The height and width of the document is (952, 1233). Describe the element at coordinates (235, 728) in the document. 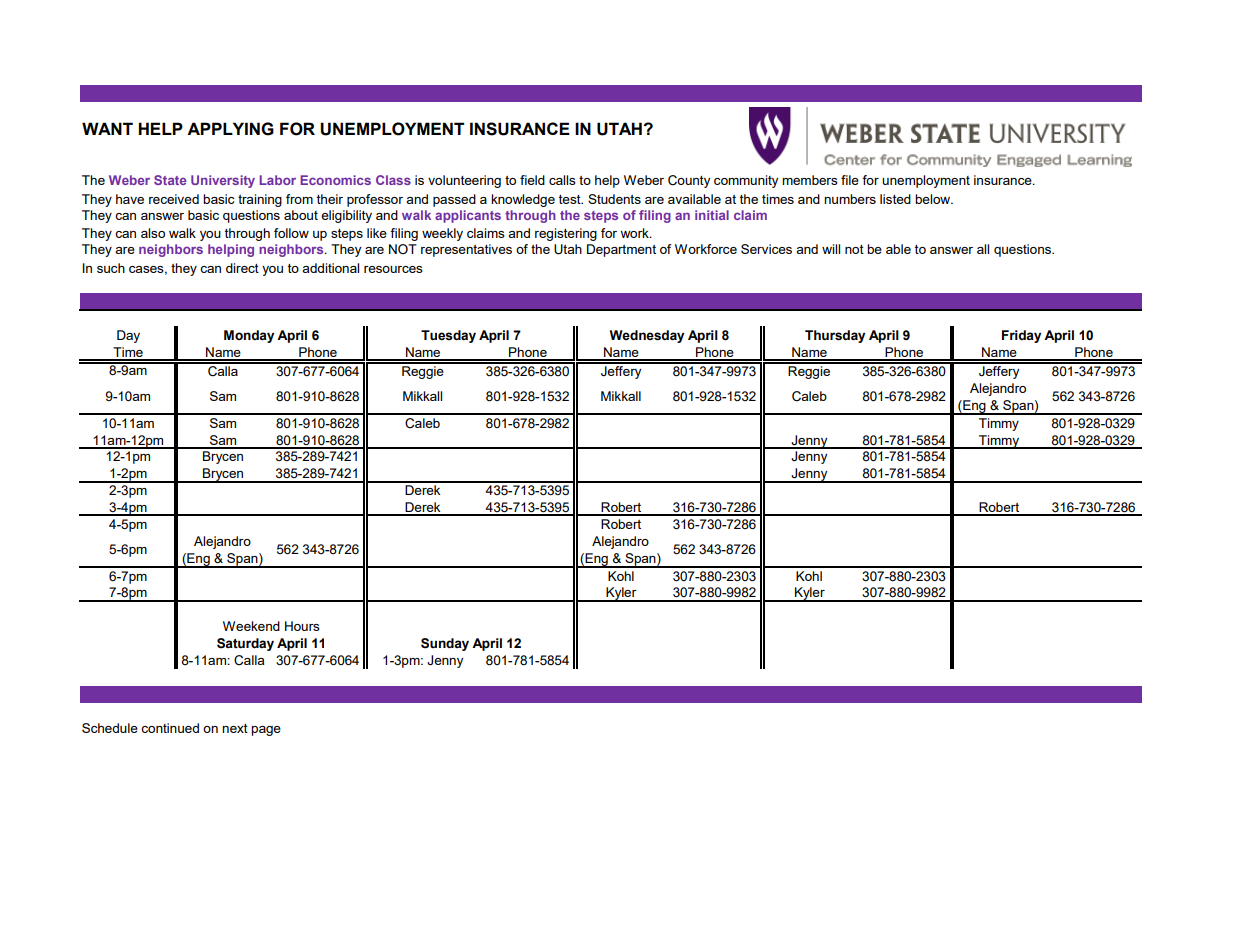

I see `next` at that location.
